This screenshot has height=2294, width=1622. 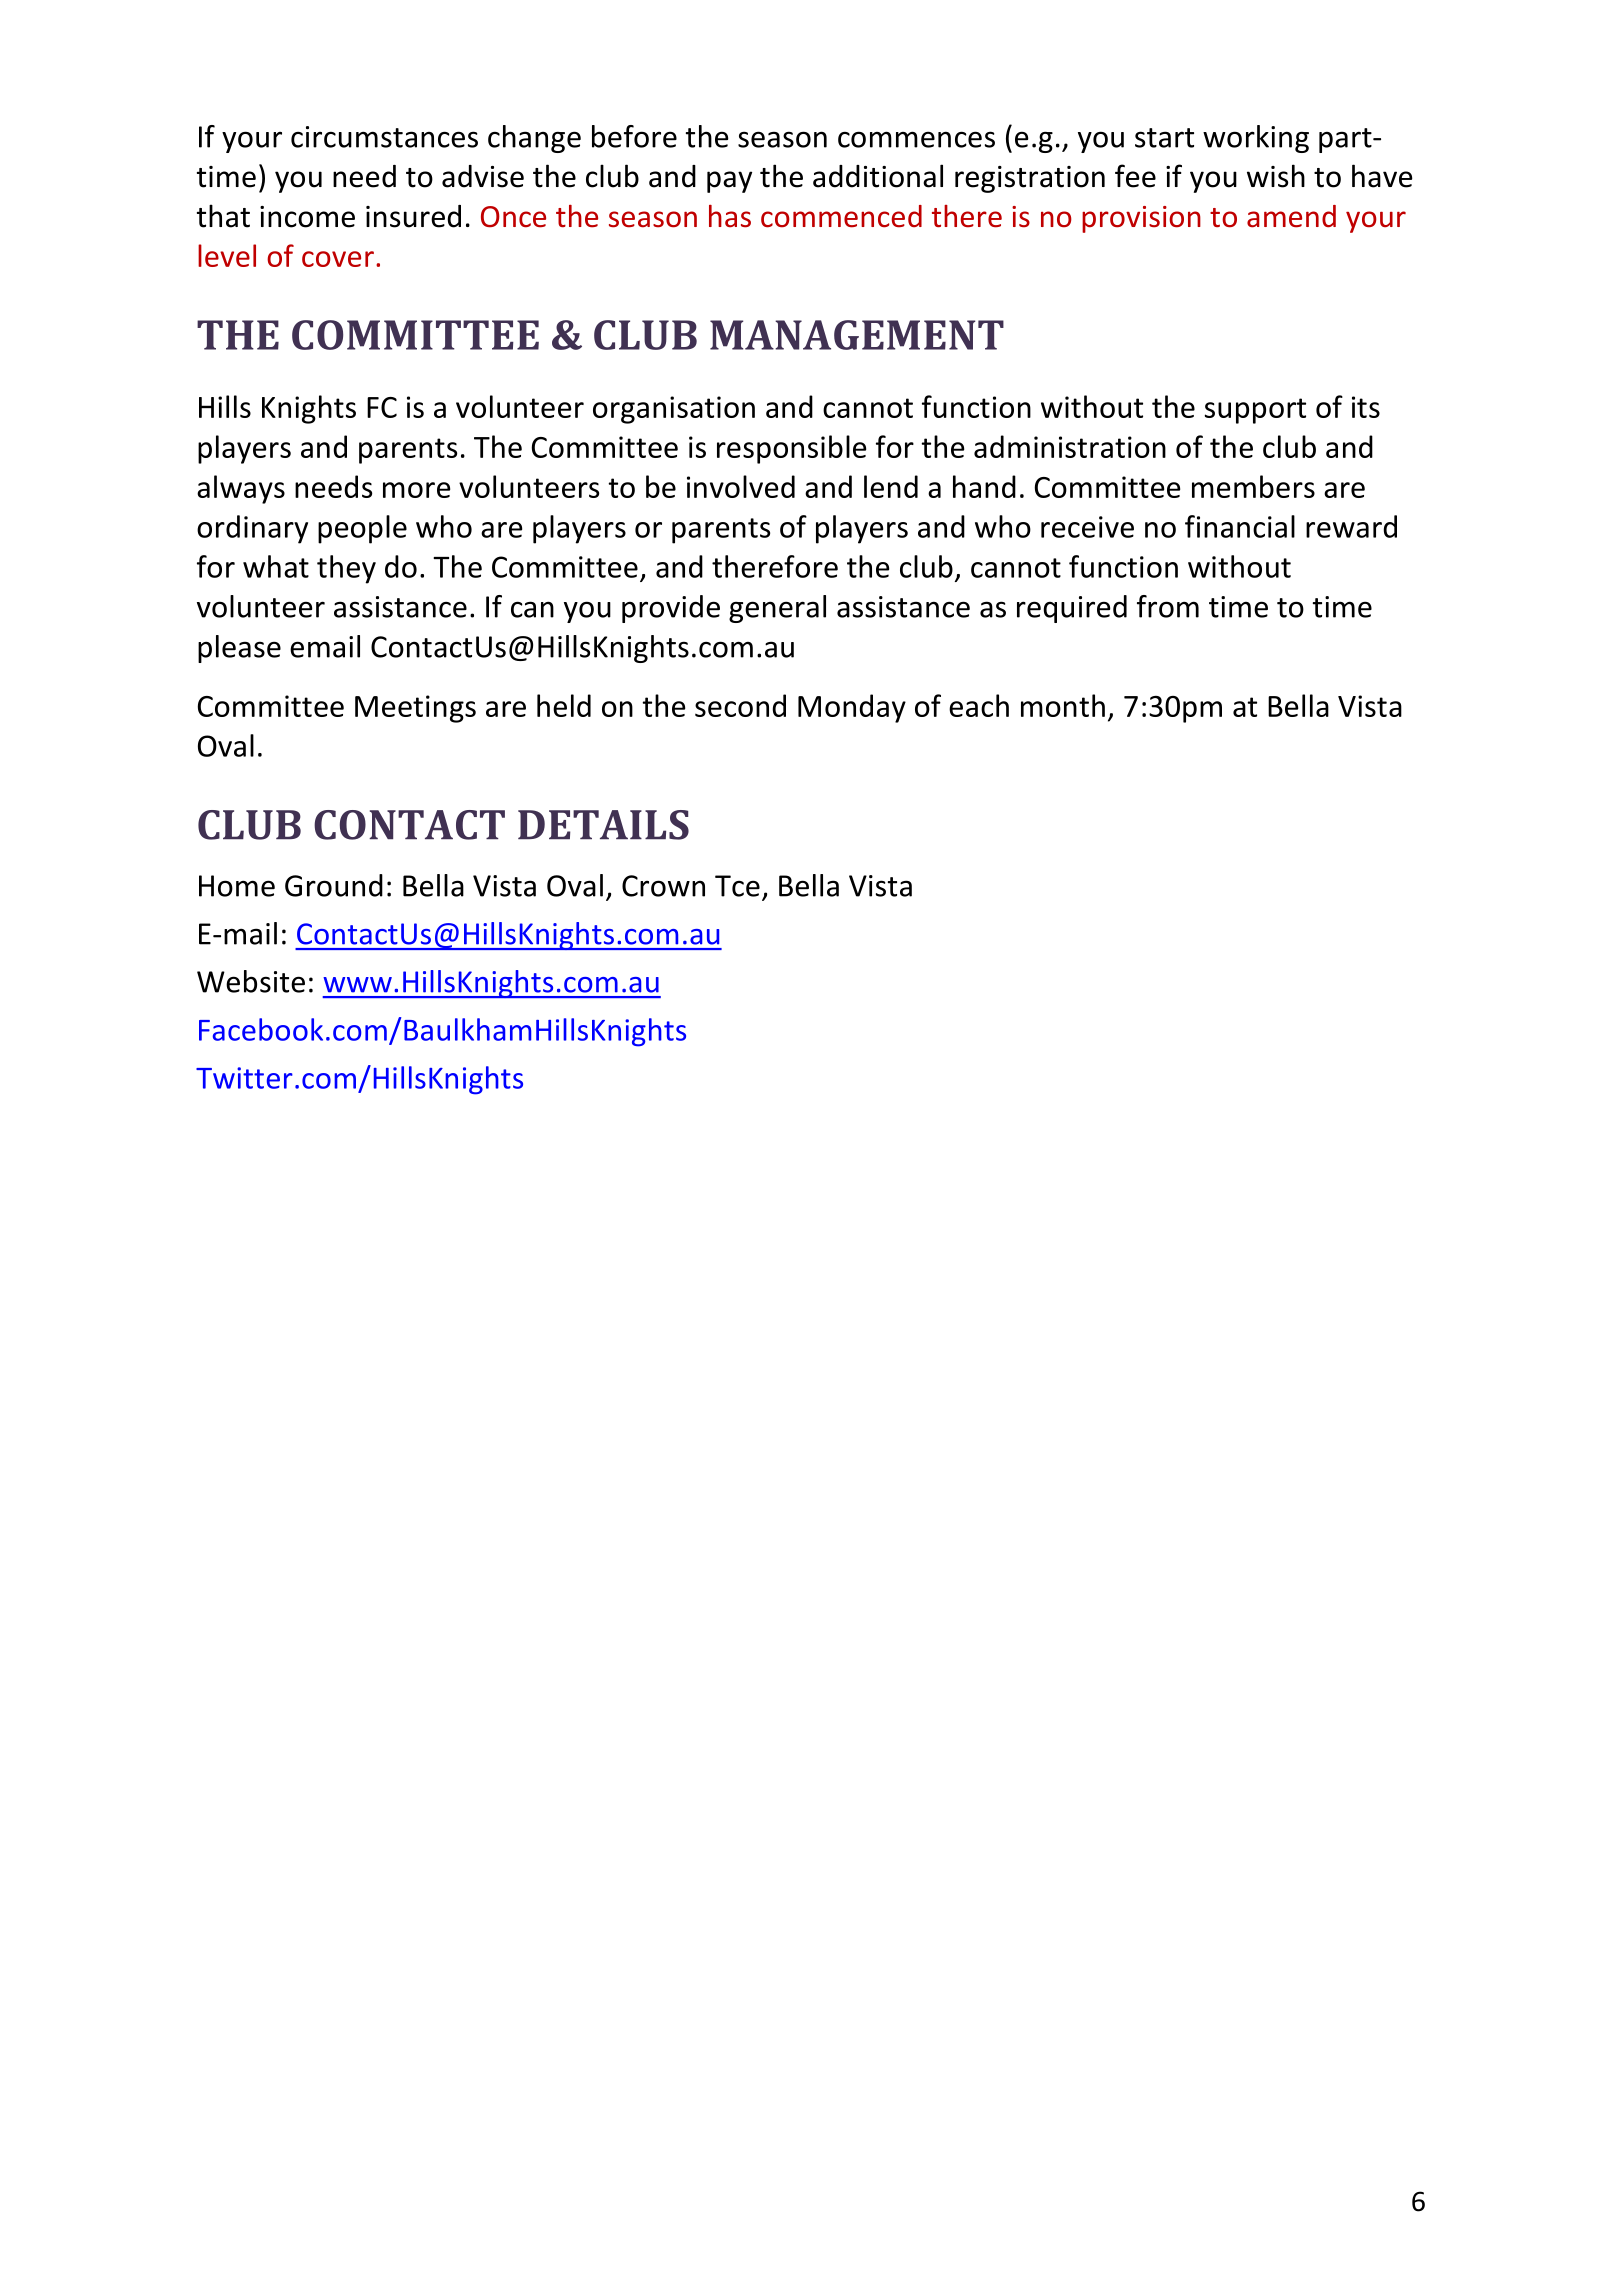 What do you see at coordinates (416, 490) in the screenshot?
I see `more` at bounding box center [416, 490].
